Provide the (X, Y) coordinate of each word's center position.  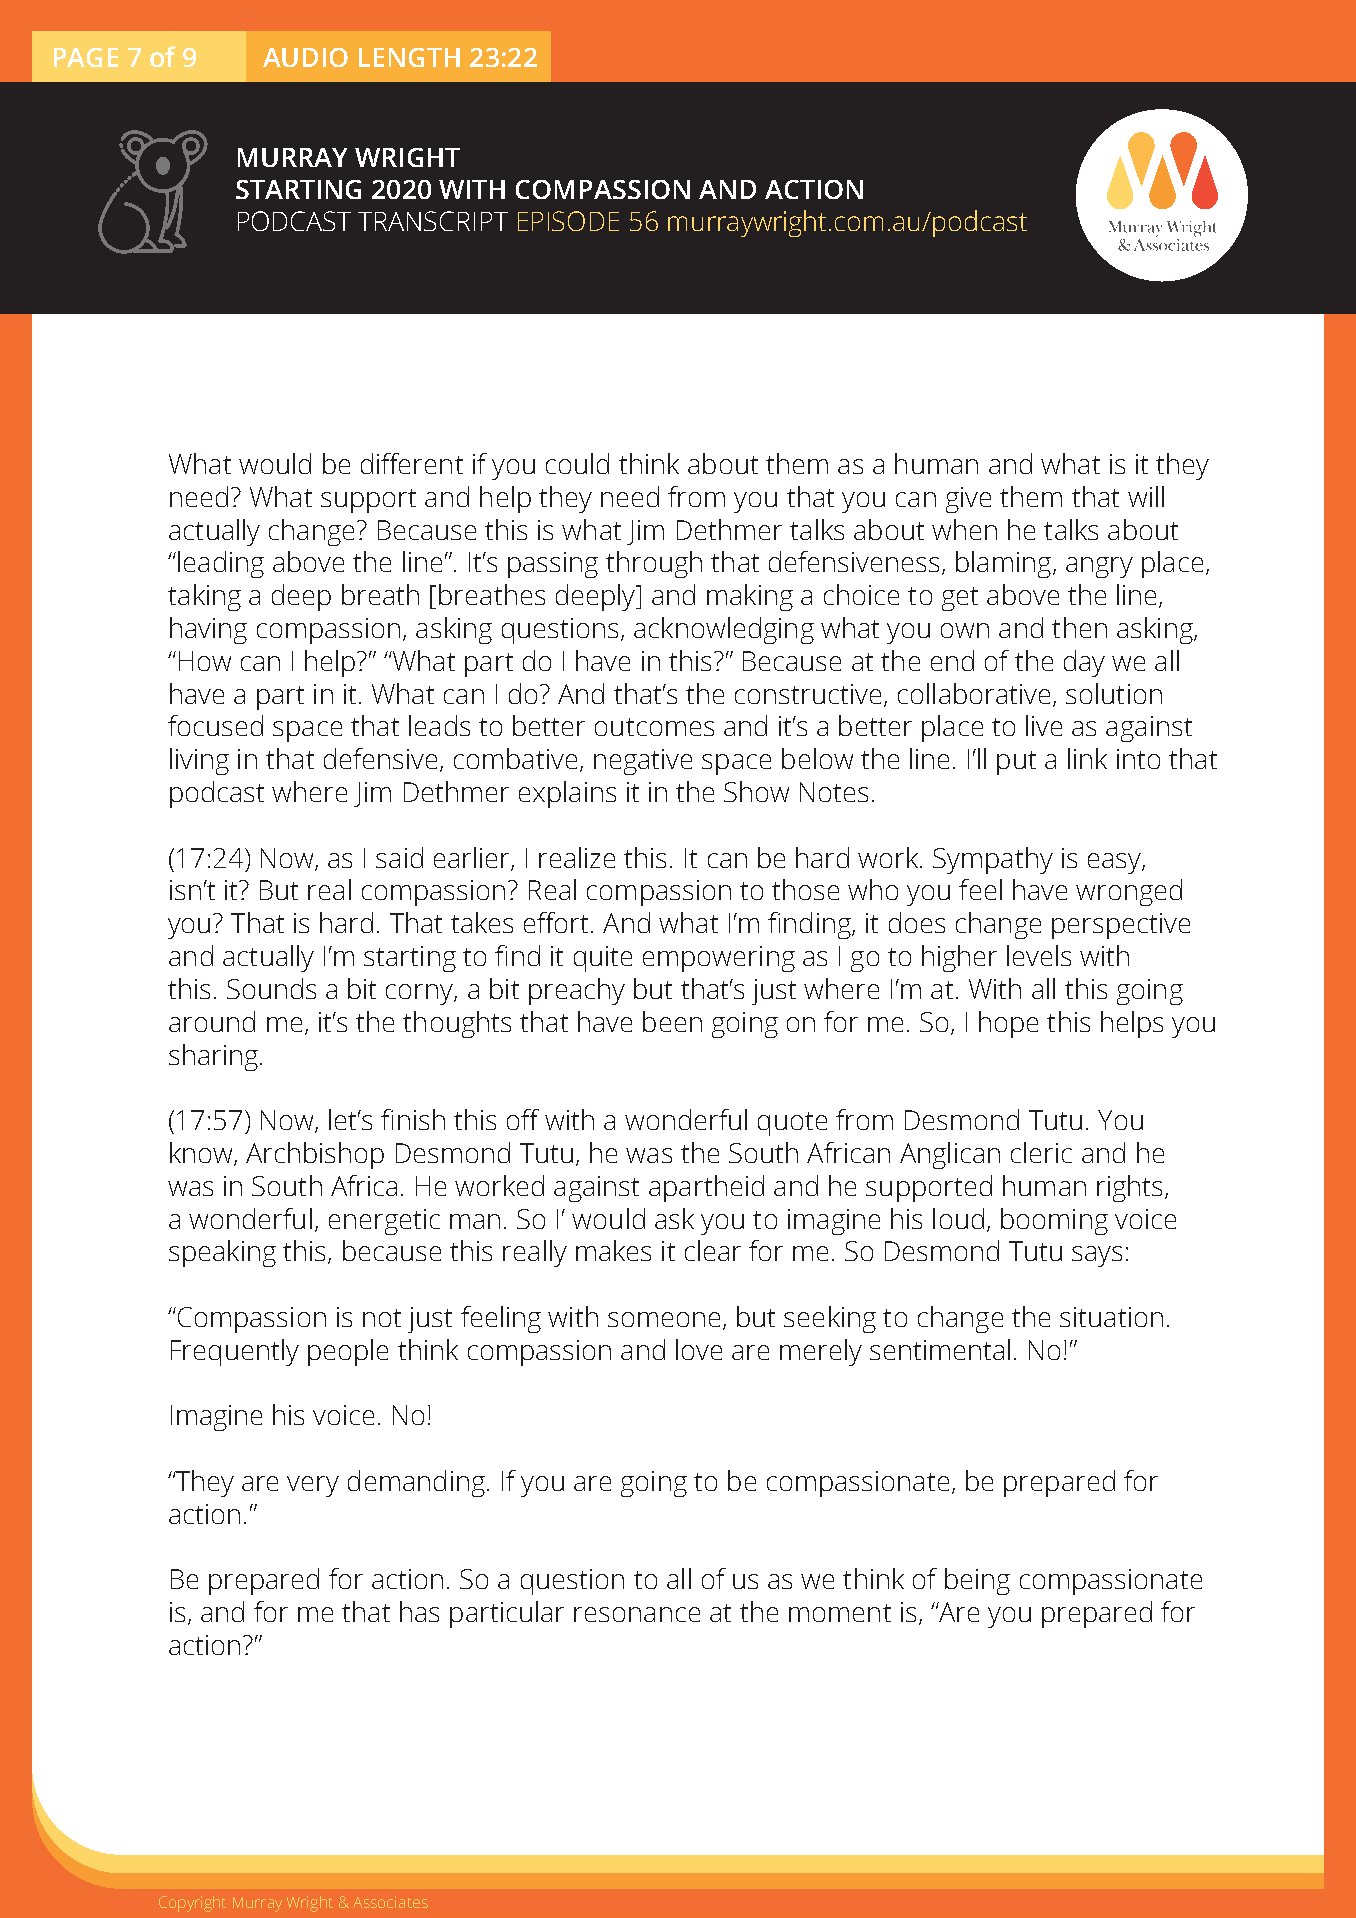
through (654, 564)
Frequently (235, 1352)
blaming (1005, 564)
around (212, 1021)
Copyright (192, 1904)
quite (603, 959)
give (968, 500)
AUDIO (305, 57)
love (699, 1349)
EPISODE (568, 221)
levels (1039, 955)
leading (221, 564)
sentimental (940, 1349)
